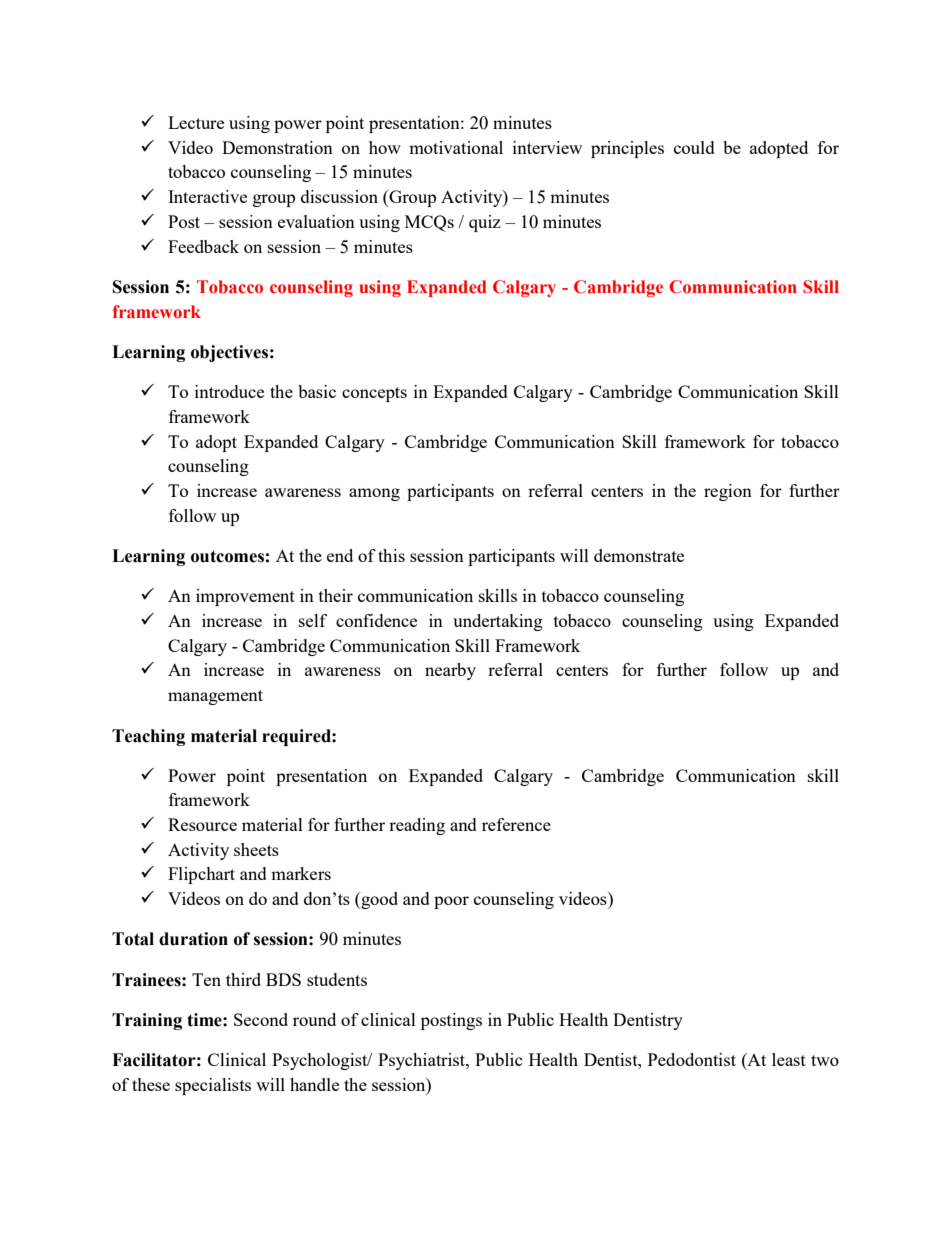 This document has height=1233, width=952. I want to click on among, so click(374, 494).
